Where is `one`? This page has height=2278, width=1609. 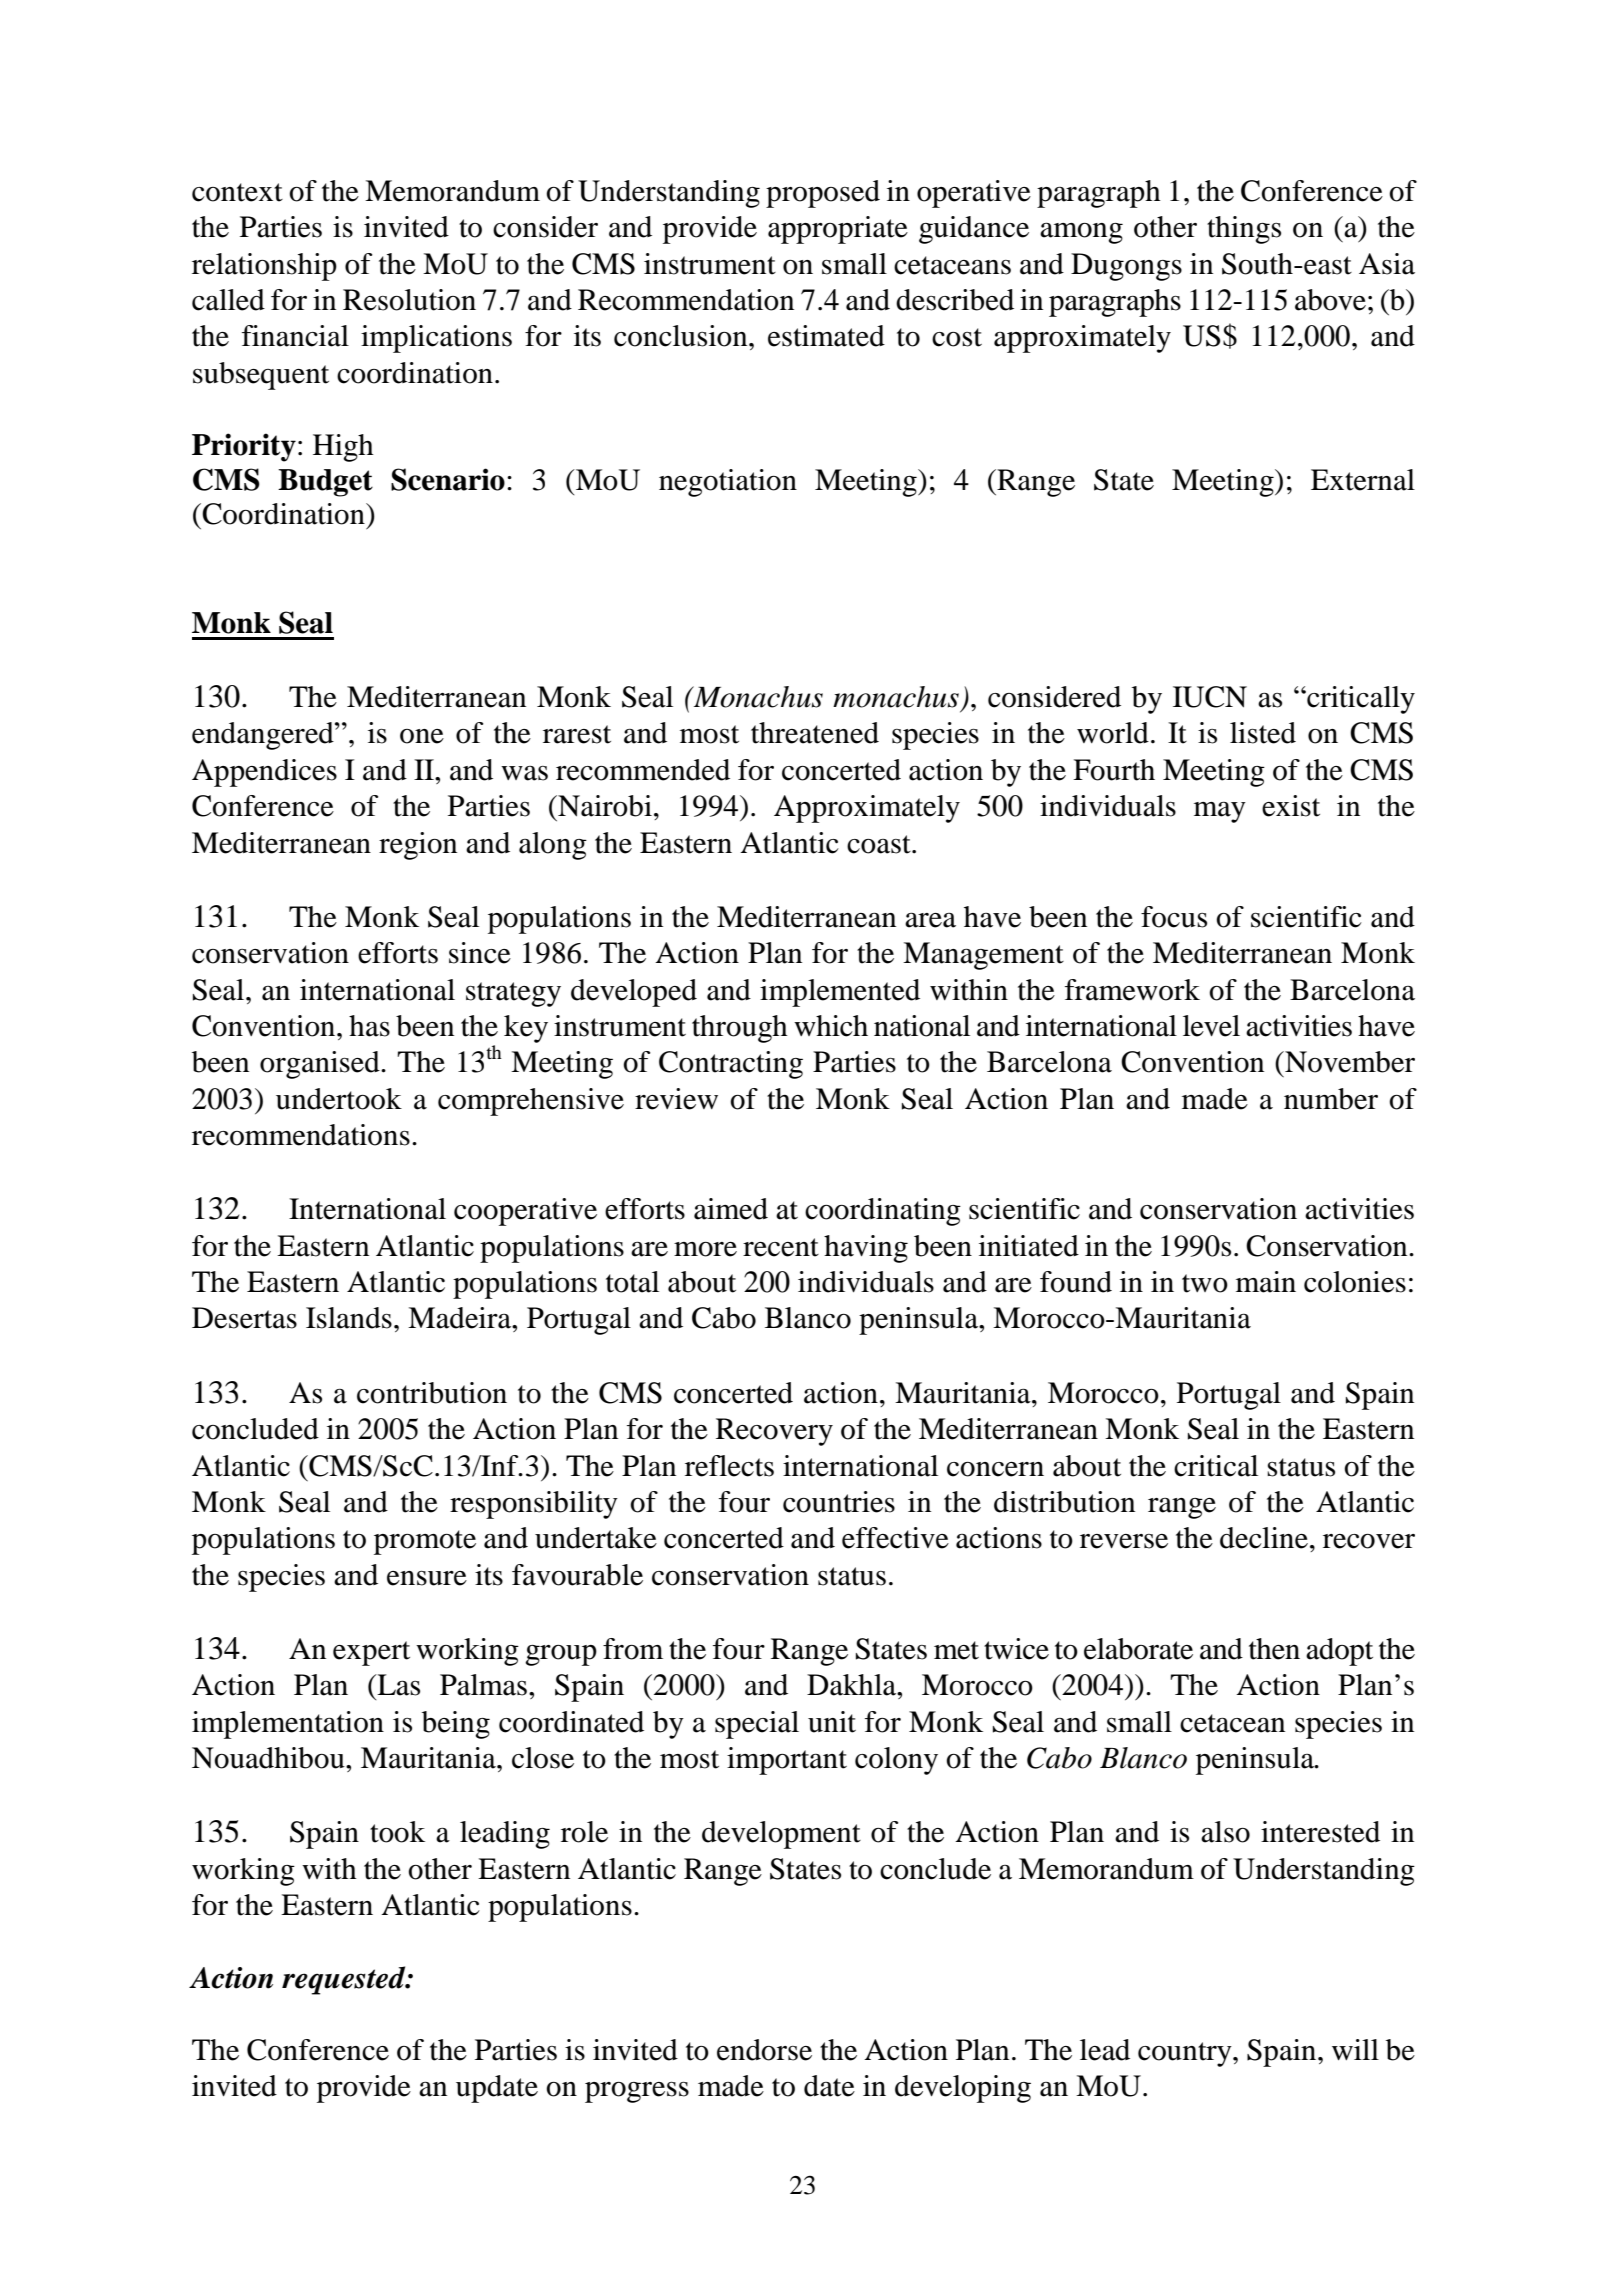 one is located at coordinates (422, 736).
